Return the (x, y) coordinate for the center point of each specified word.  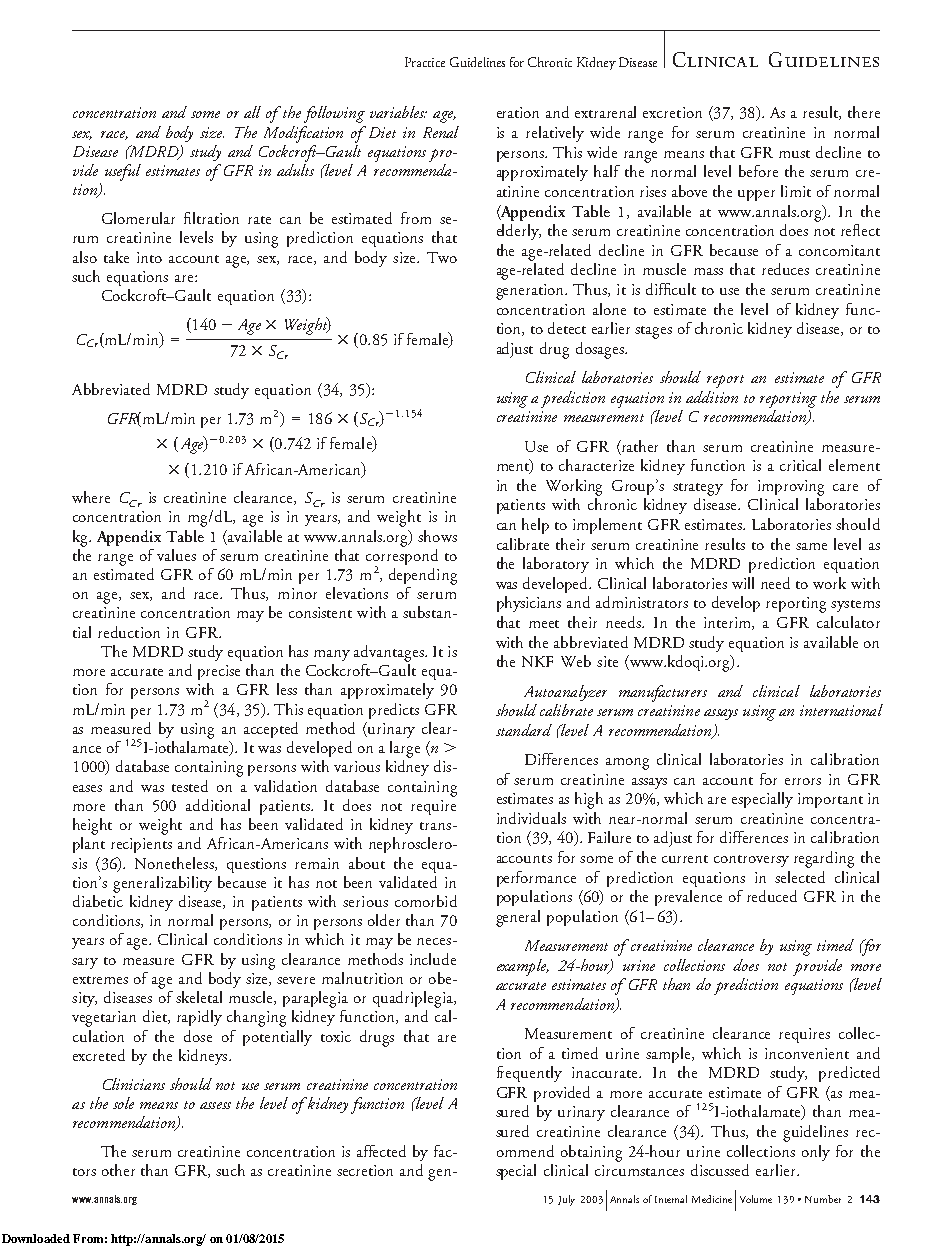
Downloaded (36, 1238)
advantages (390, 653)
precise (219, 672)
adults (295, 170)
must (794, 154)
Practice (425, 62)
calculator (848, 622)
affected (381, 1151)
